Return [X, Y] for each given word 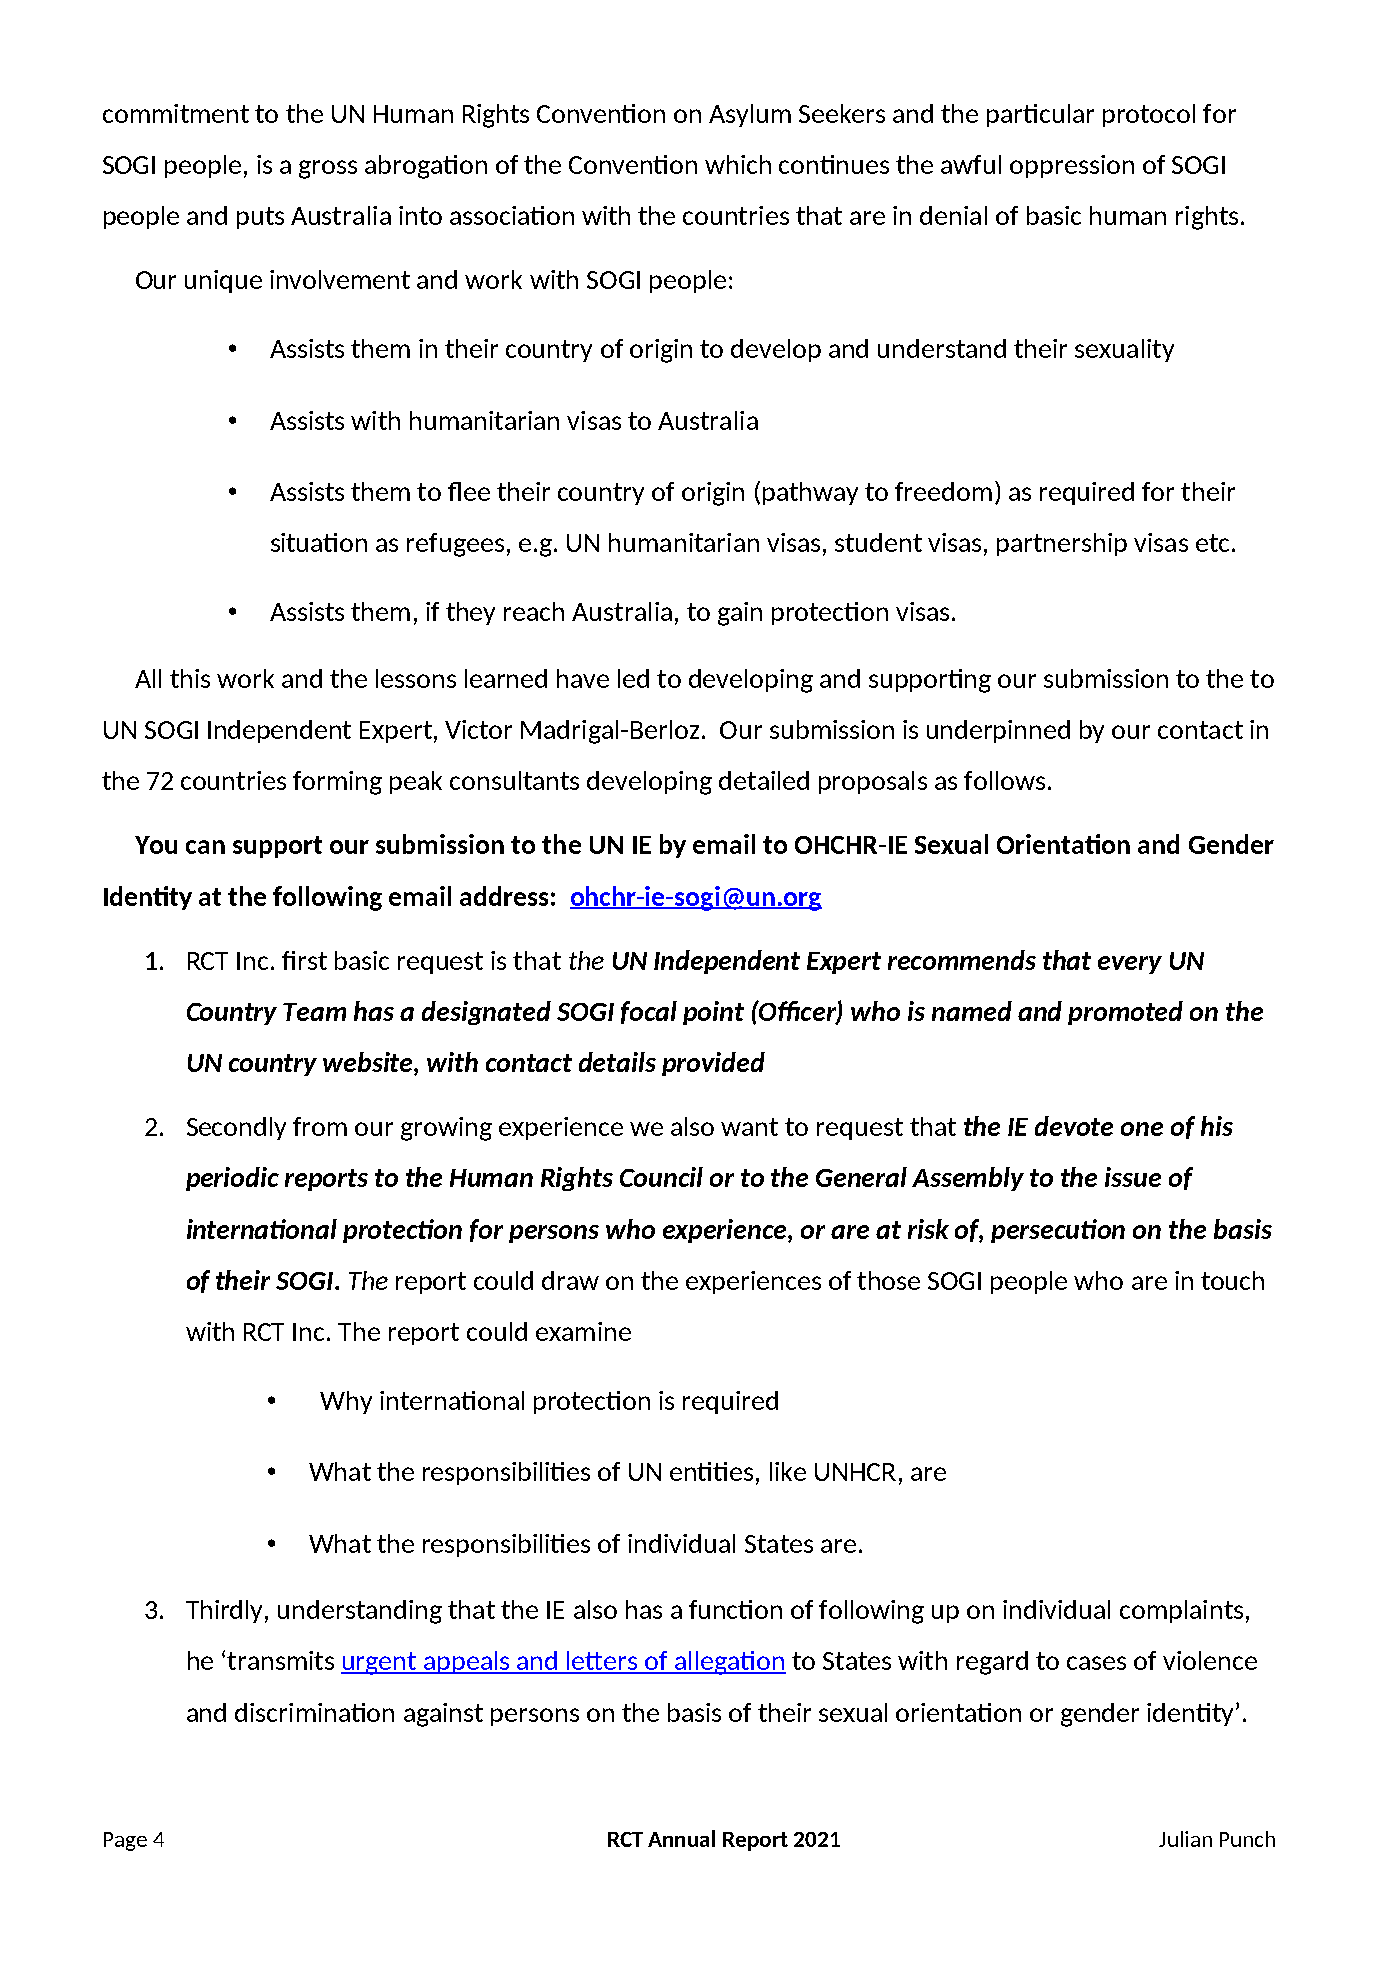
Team [314, 1012]
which [738, 164]
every [1130, 965]
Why [346, 1402]
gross [328, 169]
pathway [810, 493]
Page [125, 1841]
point [713, 1013]
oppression [1072, 166]
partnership [1062, 544]
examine [583, 1331]
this [190, 678]
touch [1232, 1280]
